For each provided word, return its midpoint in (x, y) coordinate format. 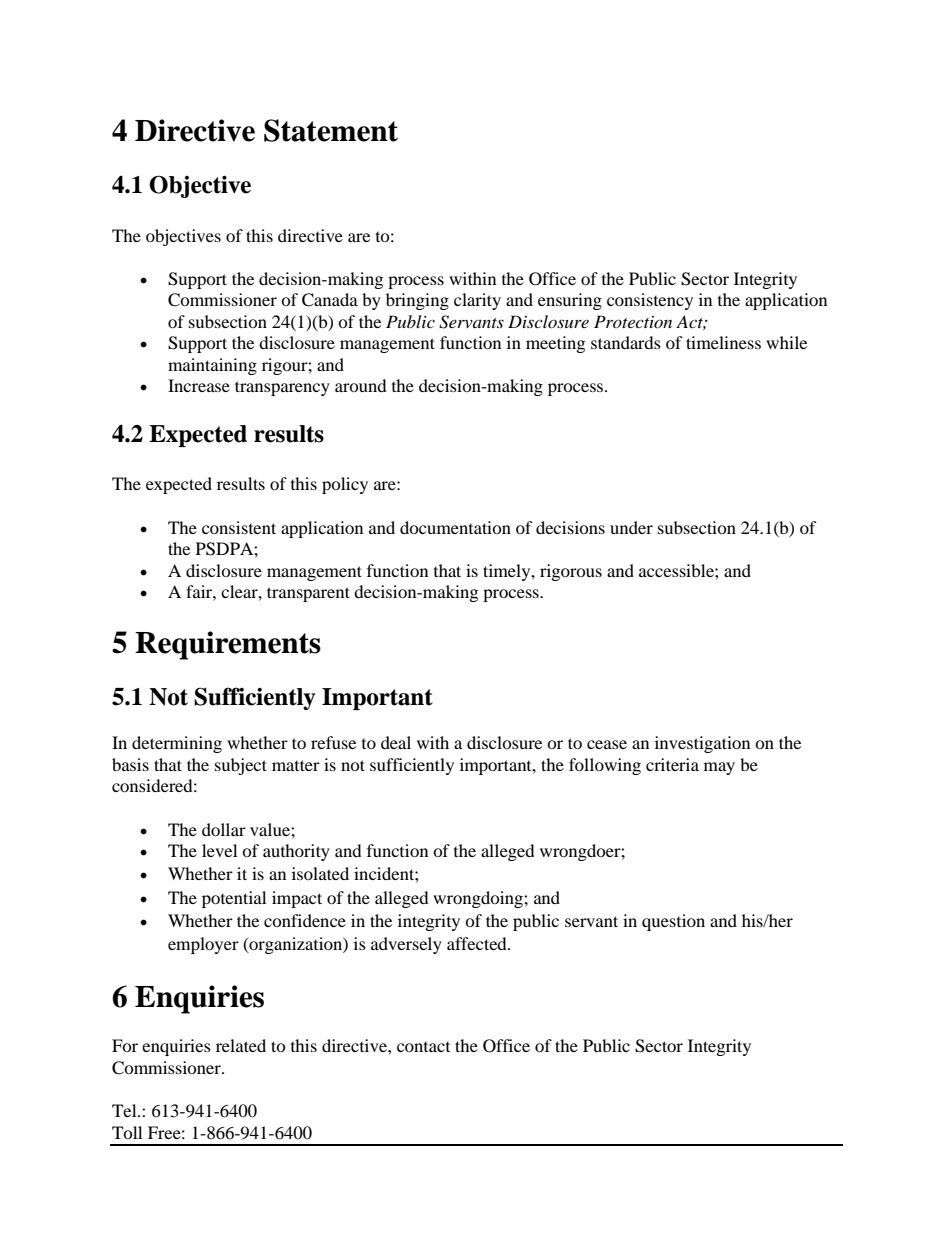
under (631, 527)
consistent (239, 527)
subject (241, 766)
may (719, 768)
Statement (331, 130)
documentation (455, 527)
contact (423, 1047)
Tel (125, 1110)
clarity (477, 301)
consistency (650, 301)
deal (396, 742)
